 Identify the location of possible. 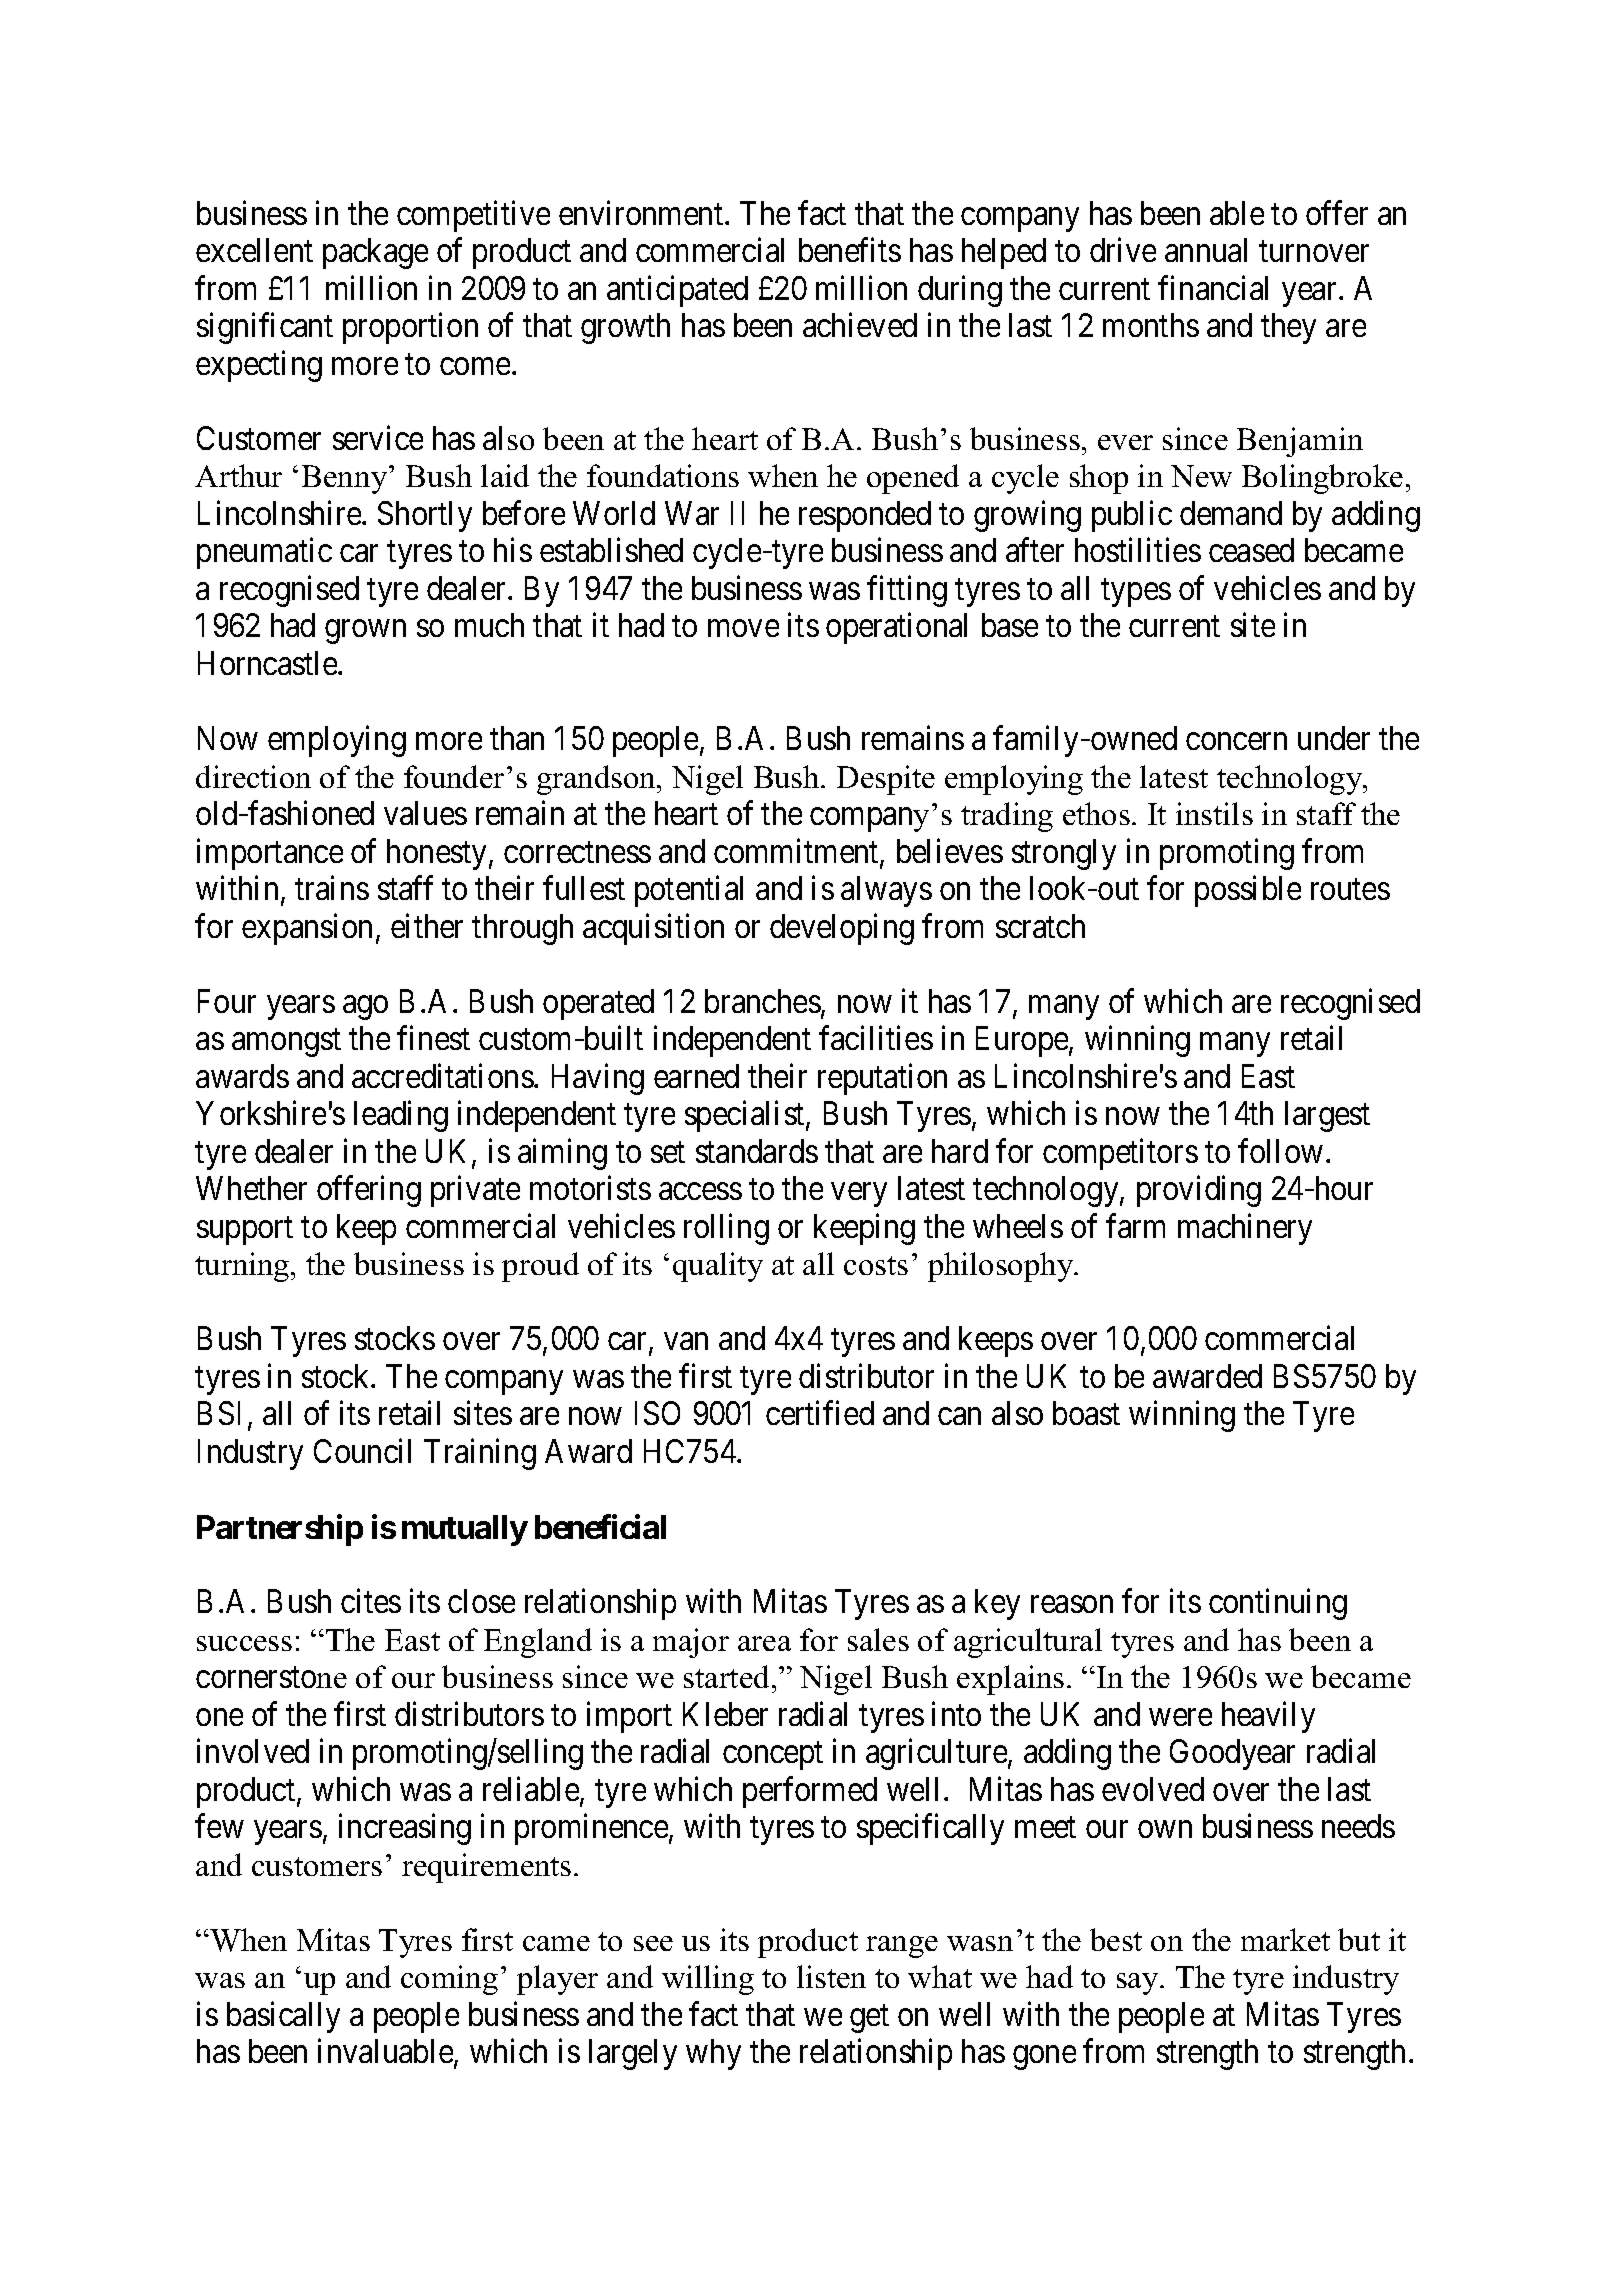
(1248, 891).
